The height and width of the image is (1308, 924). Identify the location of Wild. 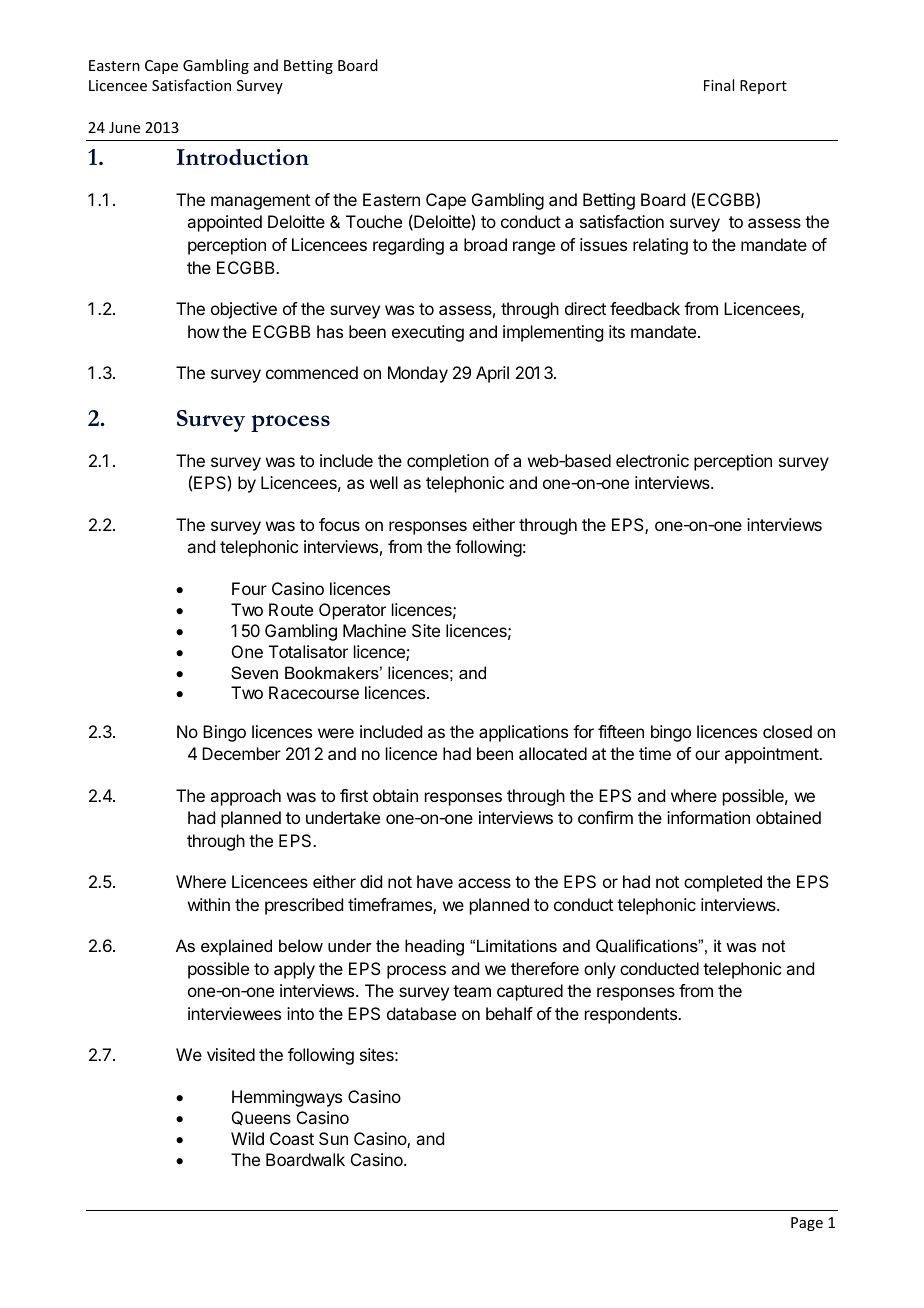
(247, 1138).
